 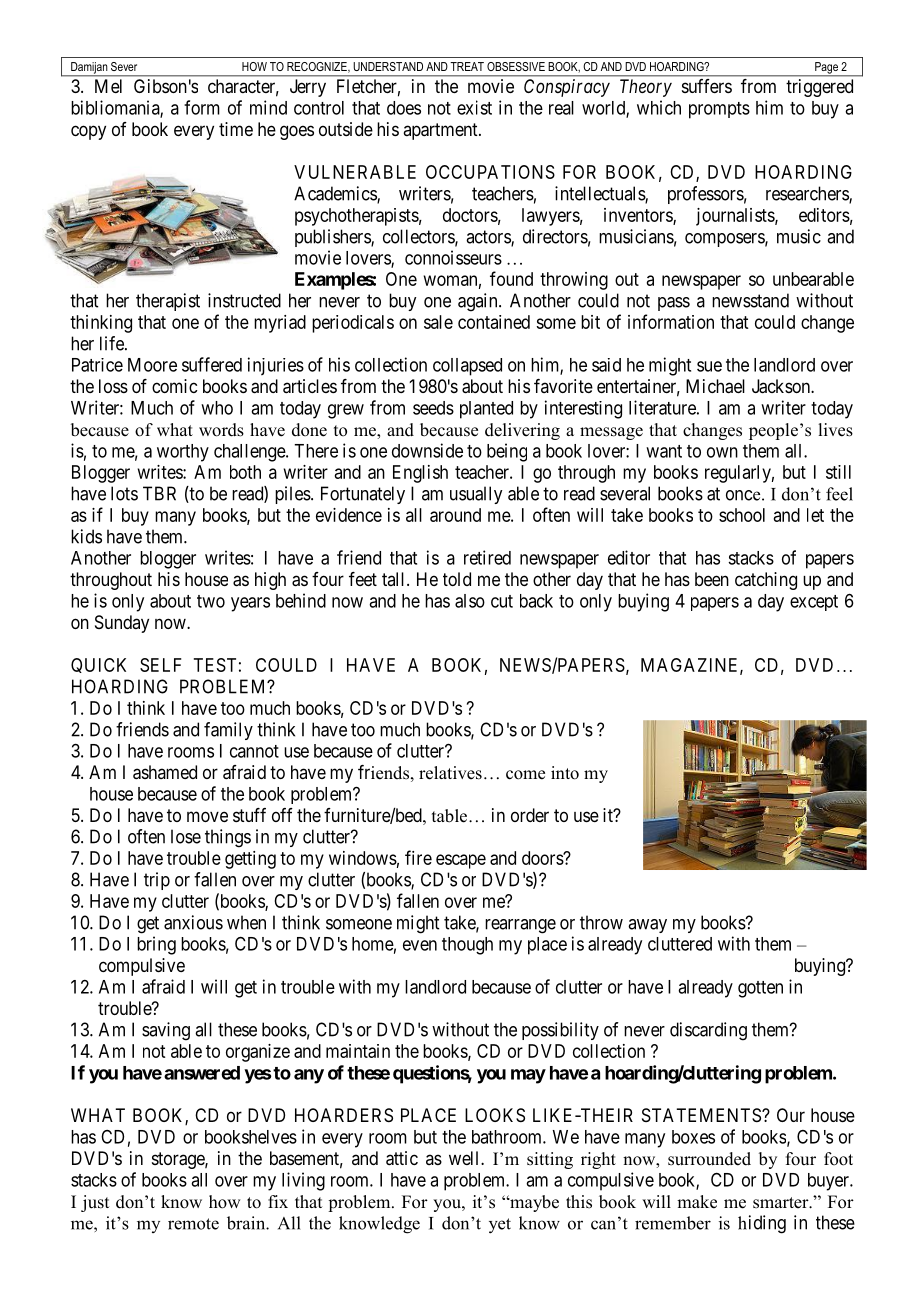 I want to click on well, so click(x=465, y=1158).
